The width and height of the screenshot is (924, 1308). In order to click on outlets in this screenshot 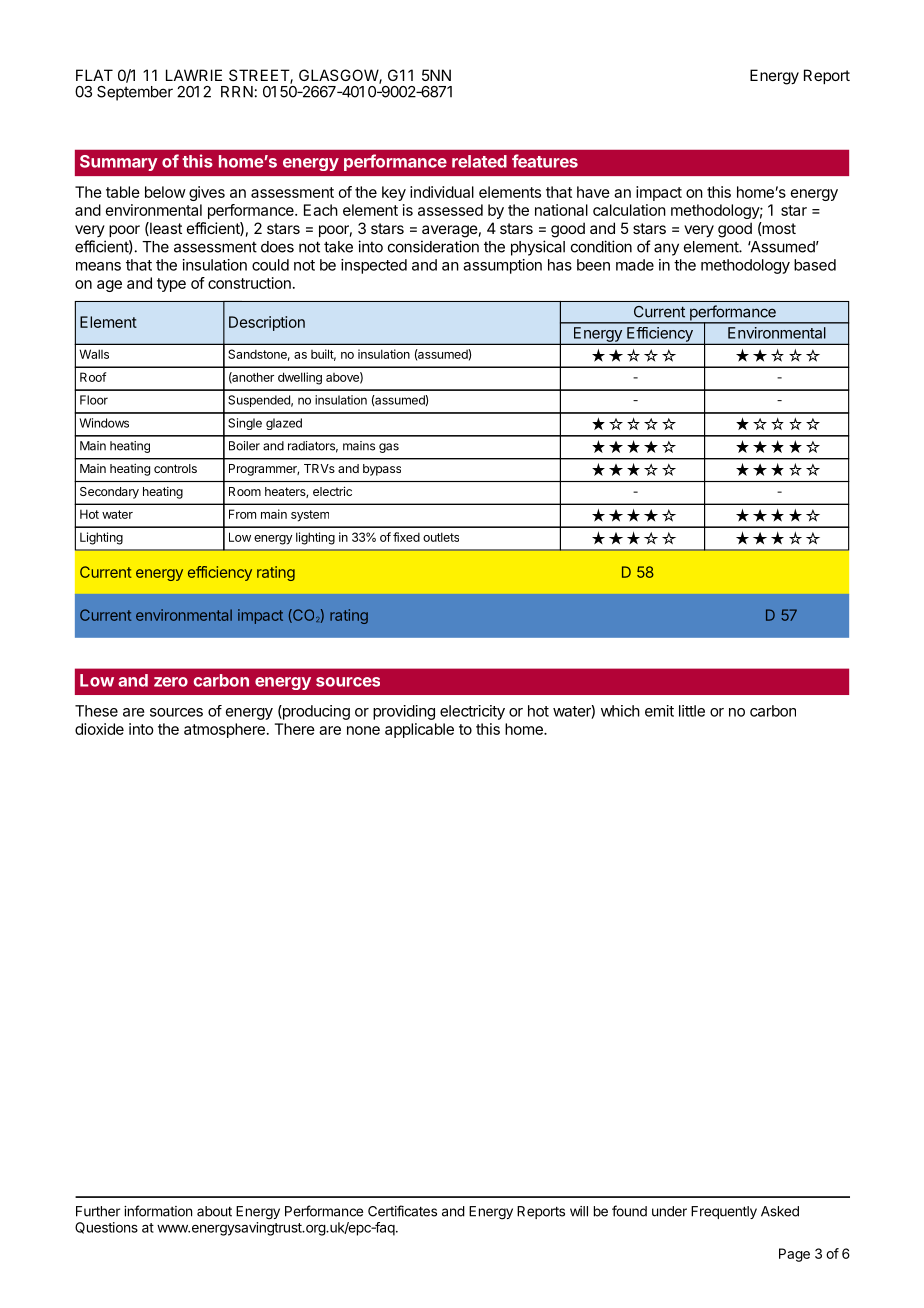, I will do `click(441, 537)`.
